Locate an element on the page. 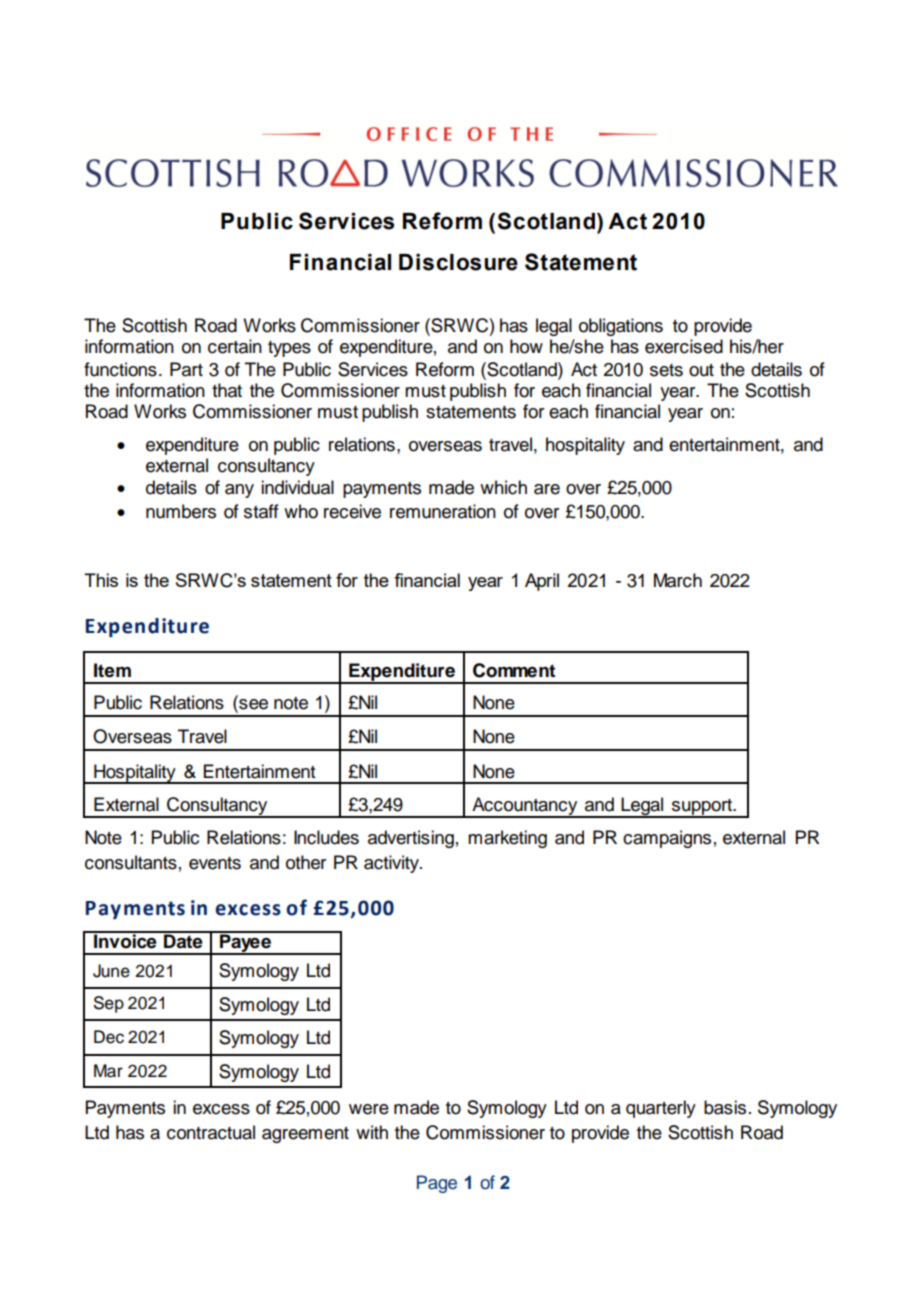 This page has width=924, height=1308. obligations is located at coordinates (621, 327).
